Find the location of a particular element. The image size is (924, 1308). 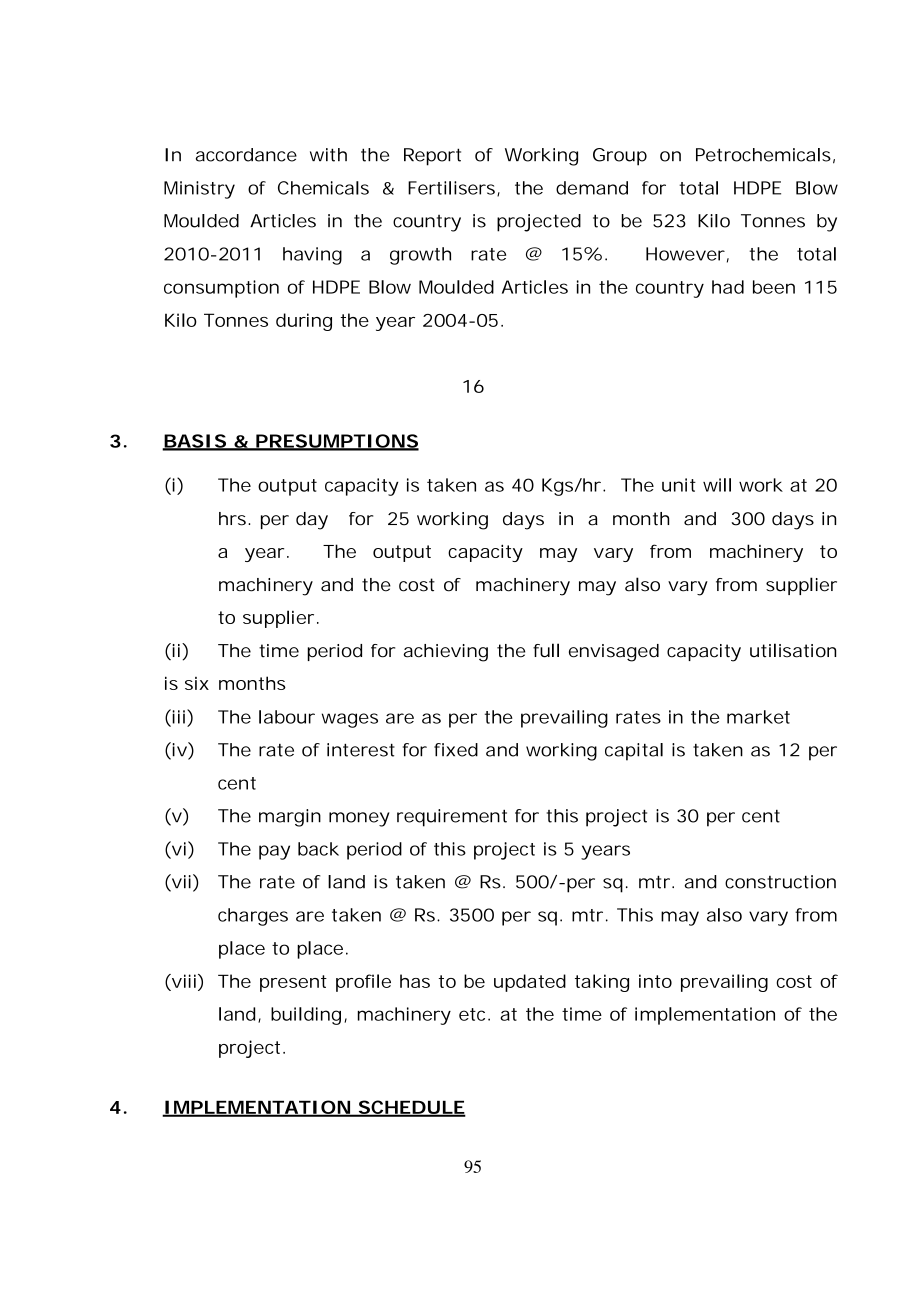

hrs is located at coordinates (232, 519).
